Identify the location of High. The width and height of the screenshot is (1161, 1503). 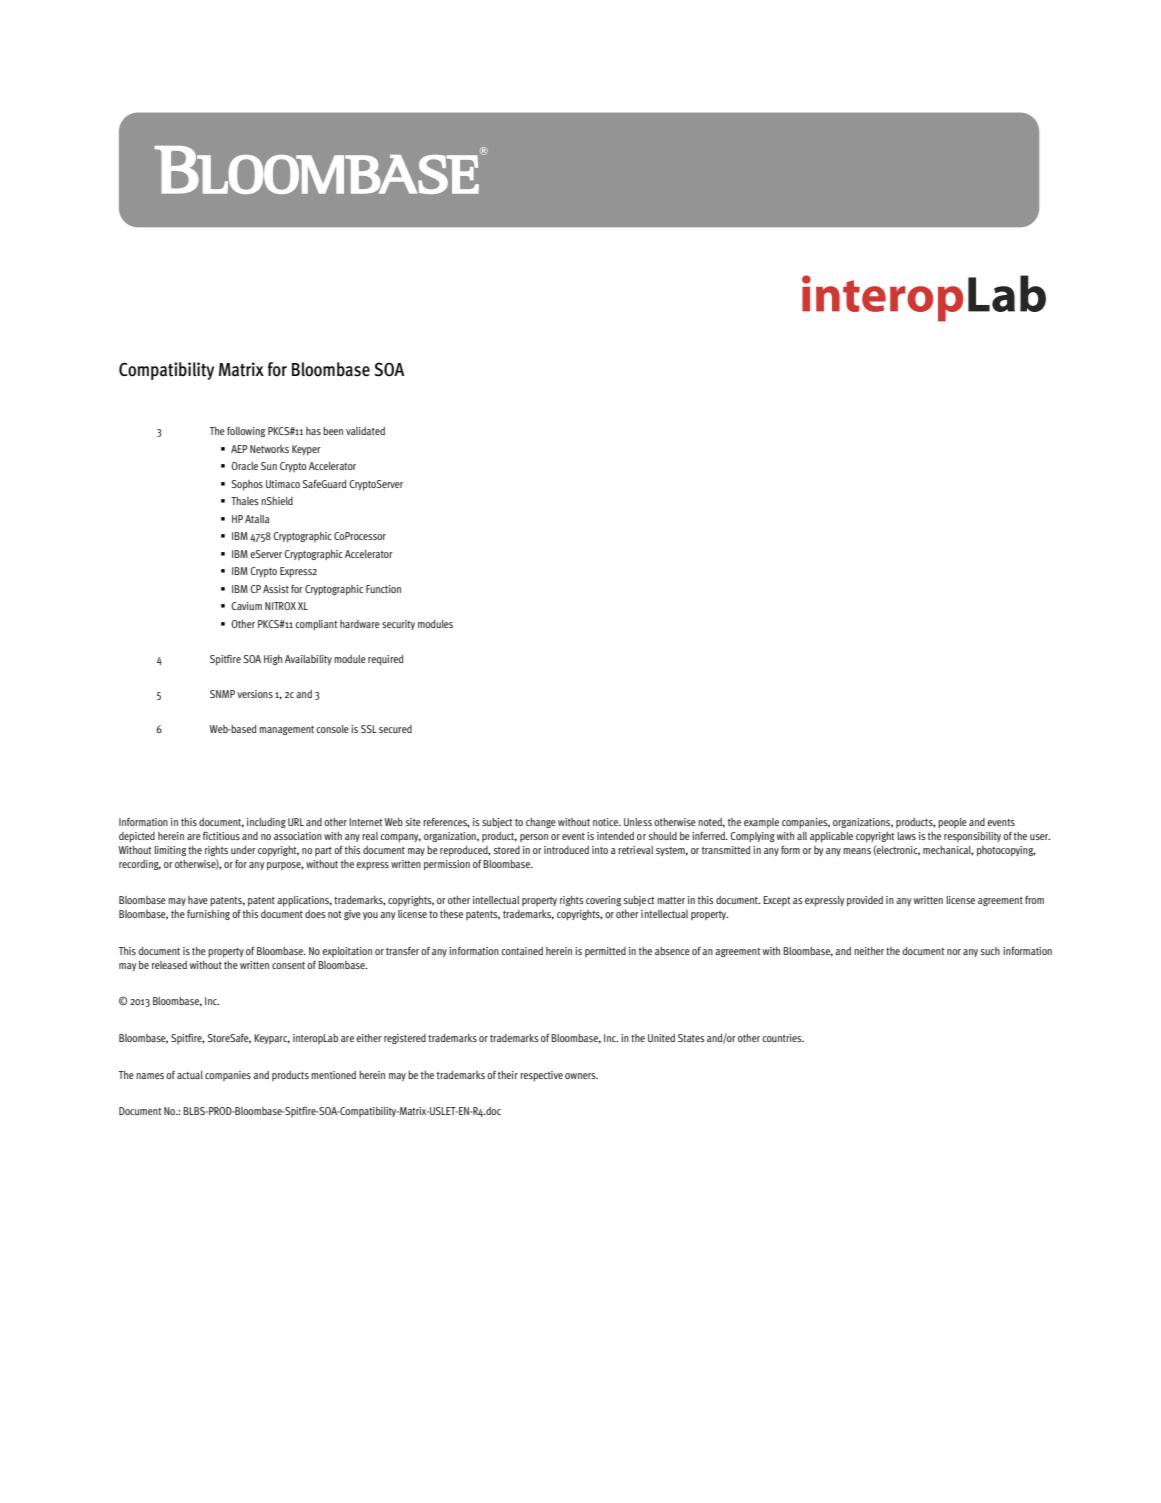
(273, 660).
